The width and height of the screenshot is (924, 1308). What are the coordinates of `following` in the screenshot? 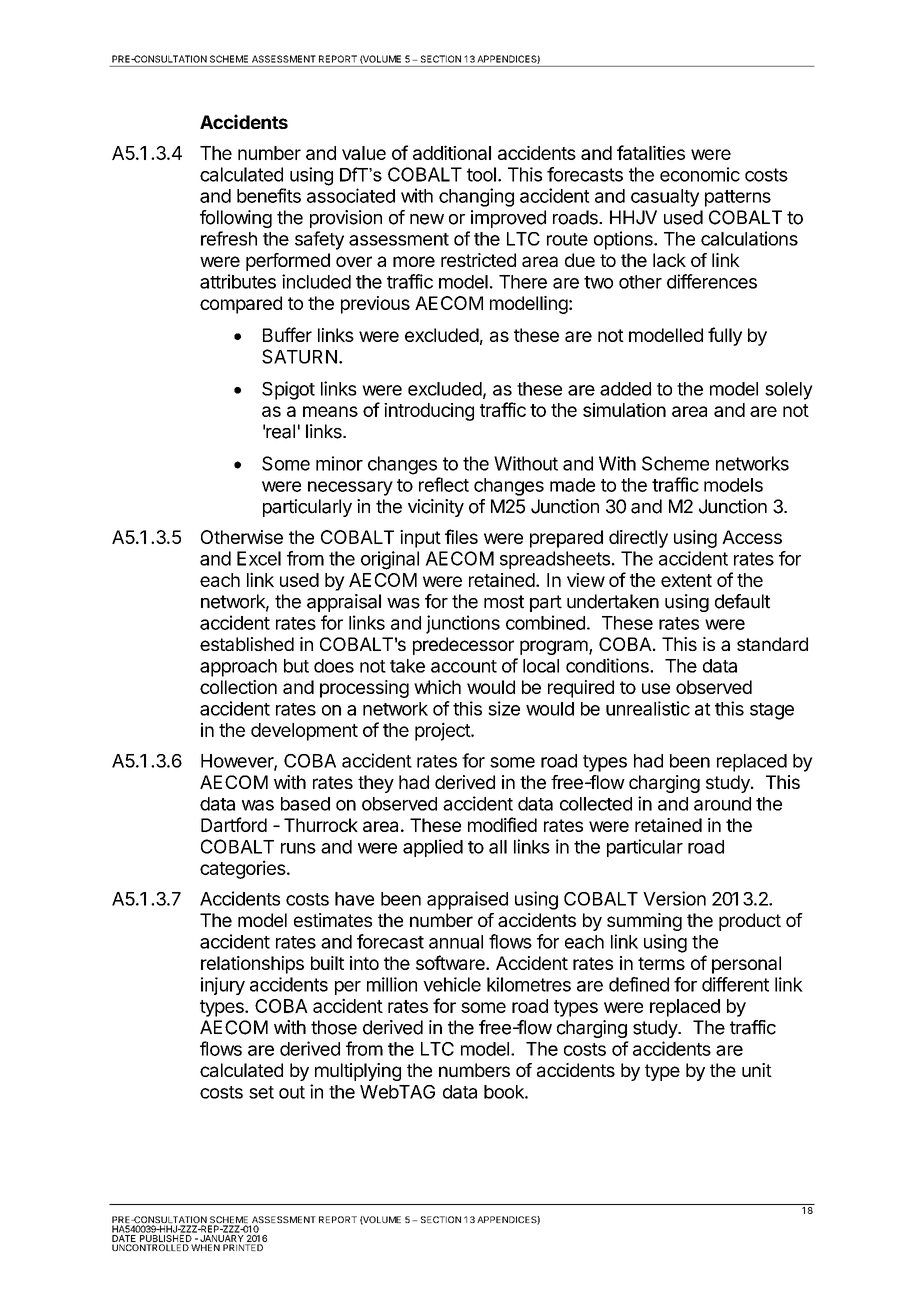 It's located at (236, 219).
